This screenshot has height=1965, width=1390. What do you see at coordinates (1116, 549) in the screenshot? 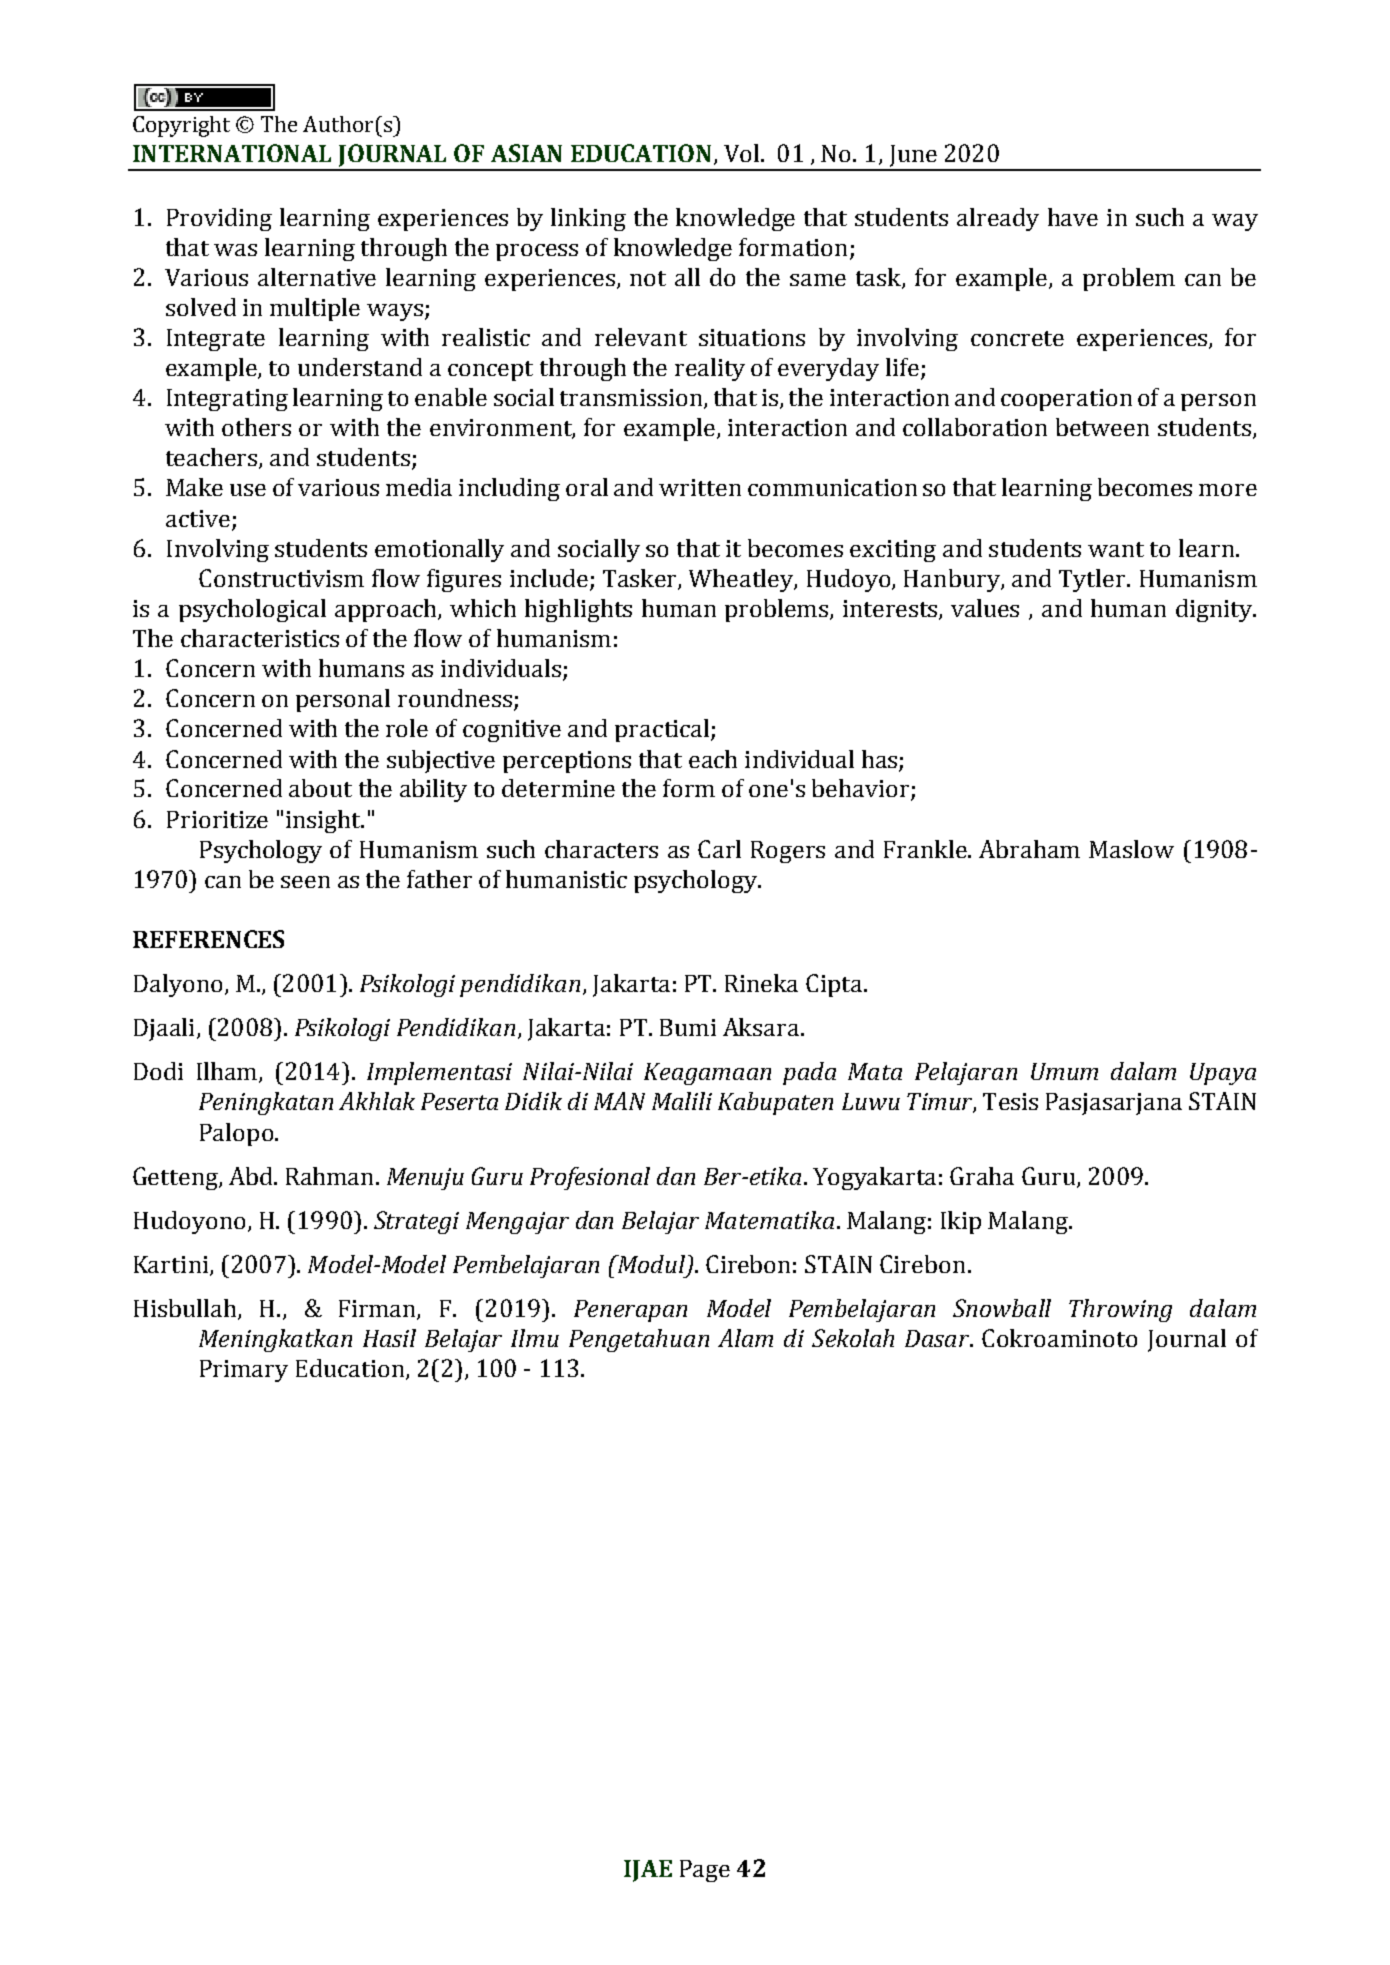
I see `want` at bounding box center [1116, 549].
